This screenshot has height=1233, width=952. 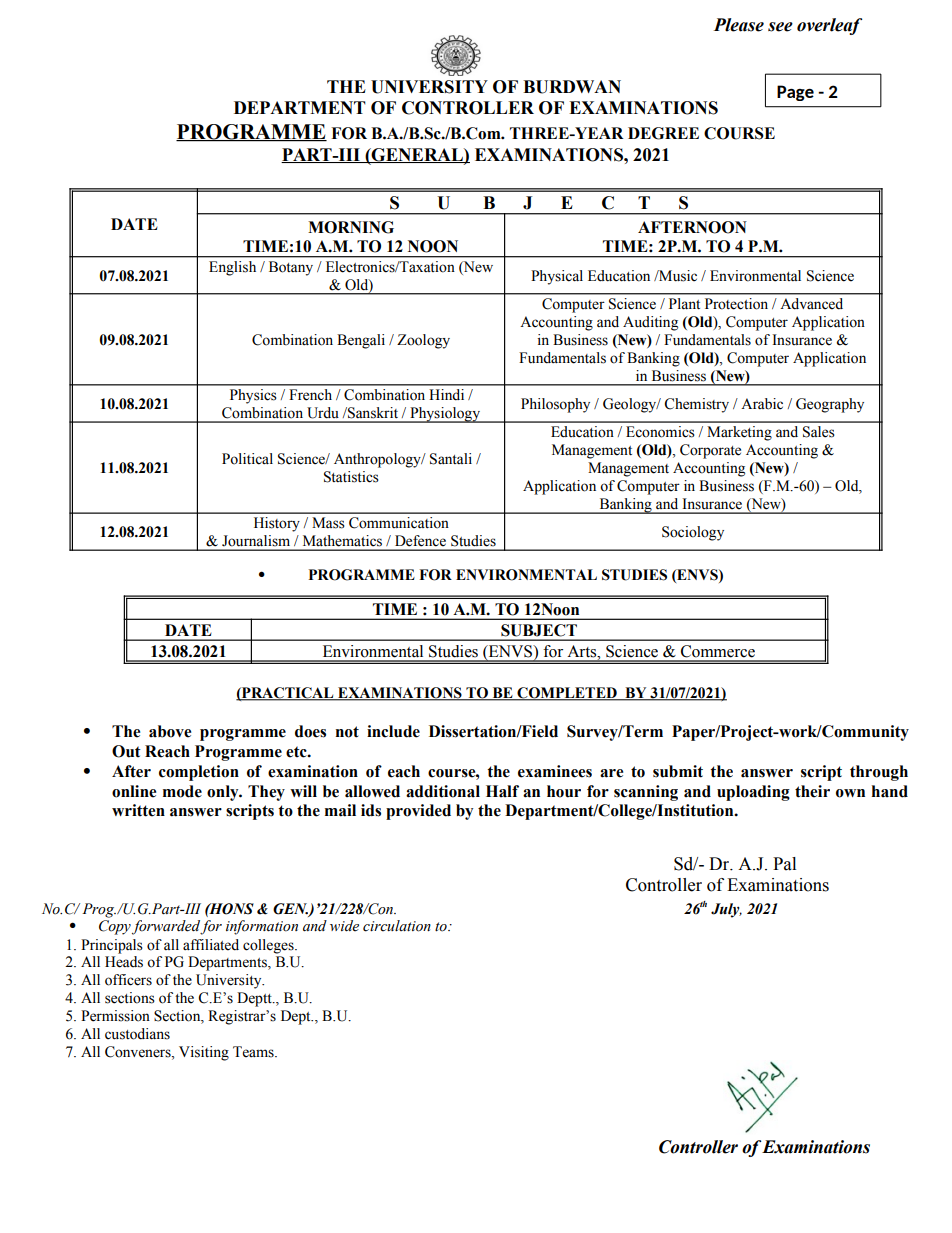 I want to click on MORNING, so click(x=351, y=227).
